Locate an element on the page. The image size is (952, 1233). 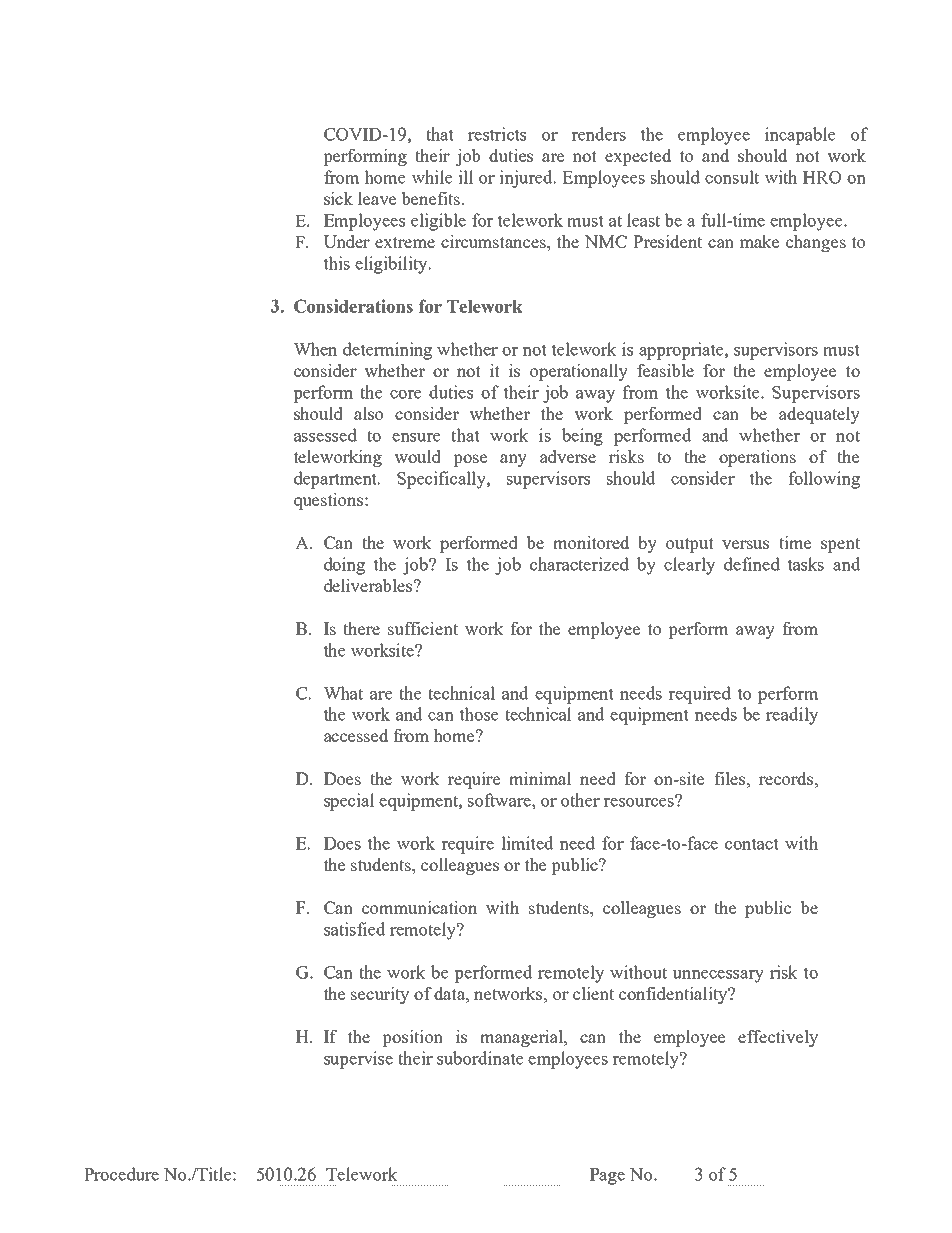
readily is located at coordinates (792, 716).
